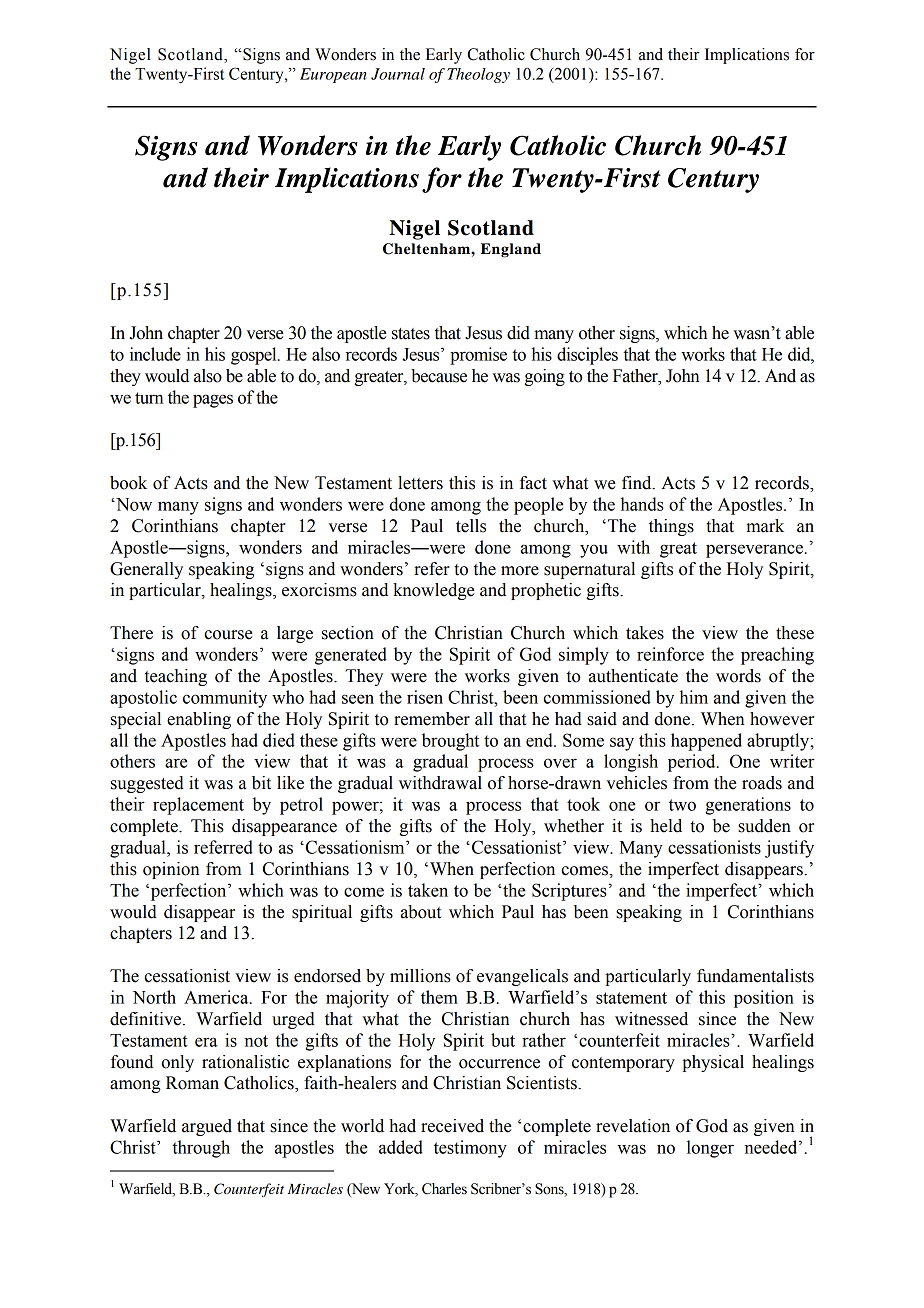 This screenshot has height=1308, width=924. Describe the element at coordinates (433, 591) in the screenshot. I see `knowledge` at that location.
